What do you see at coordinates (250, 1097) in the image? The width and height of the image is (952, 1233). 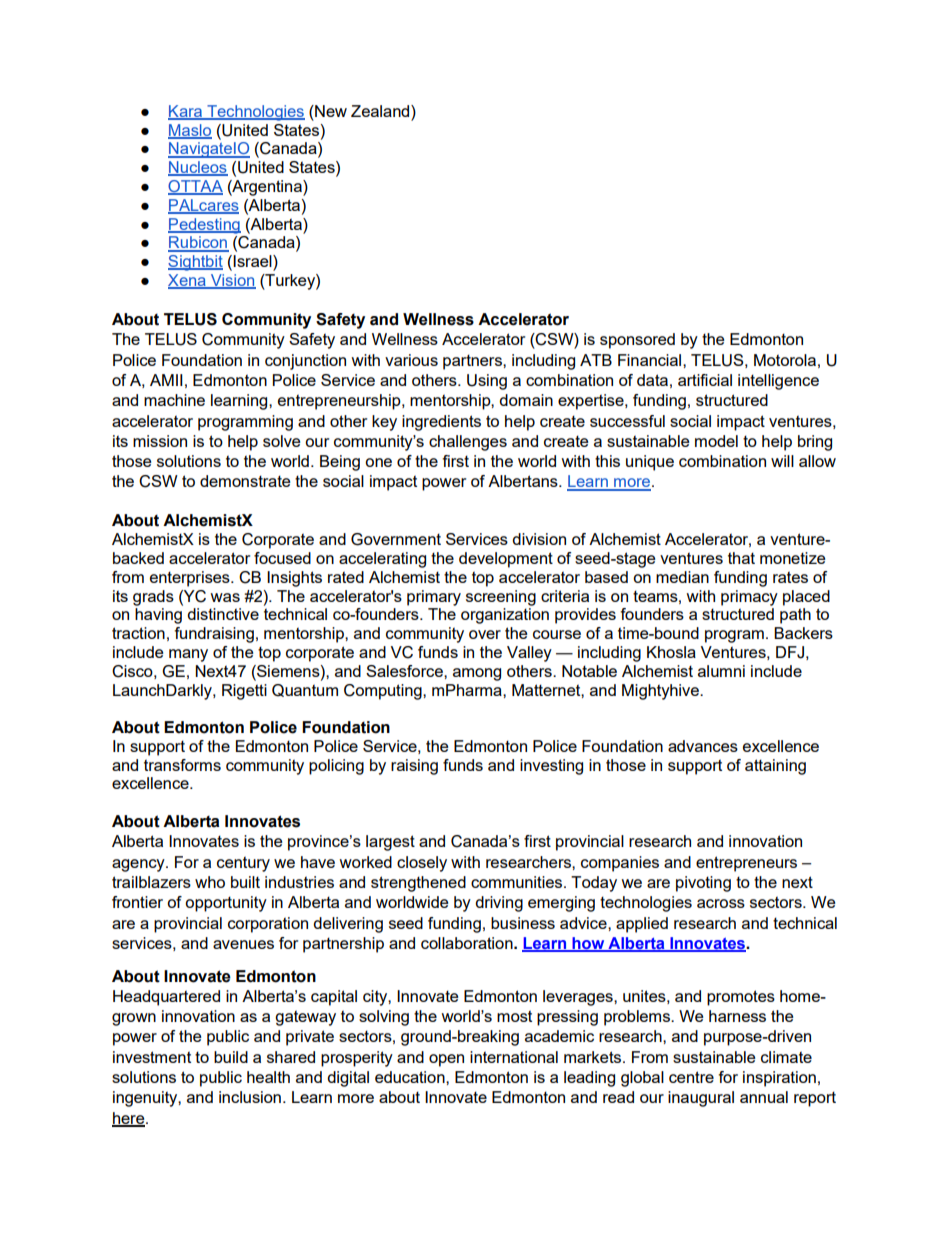 I see `inclusion` at bounding box center [250, 1097].
